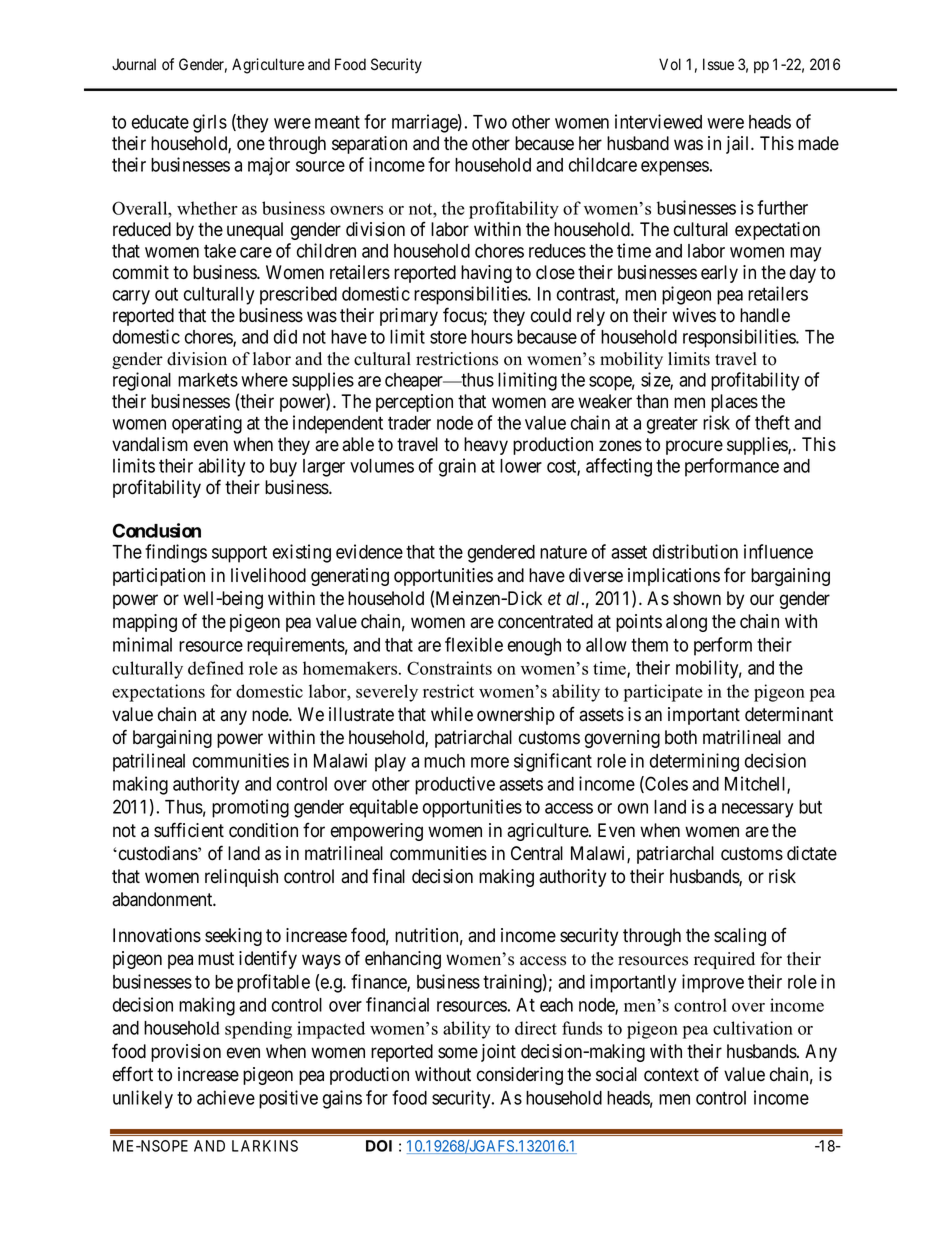  What do you see at coordinates (226, 1097) in the image?
I see `achieve` at bounding box center [226, 1097].
